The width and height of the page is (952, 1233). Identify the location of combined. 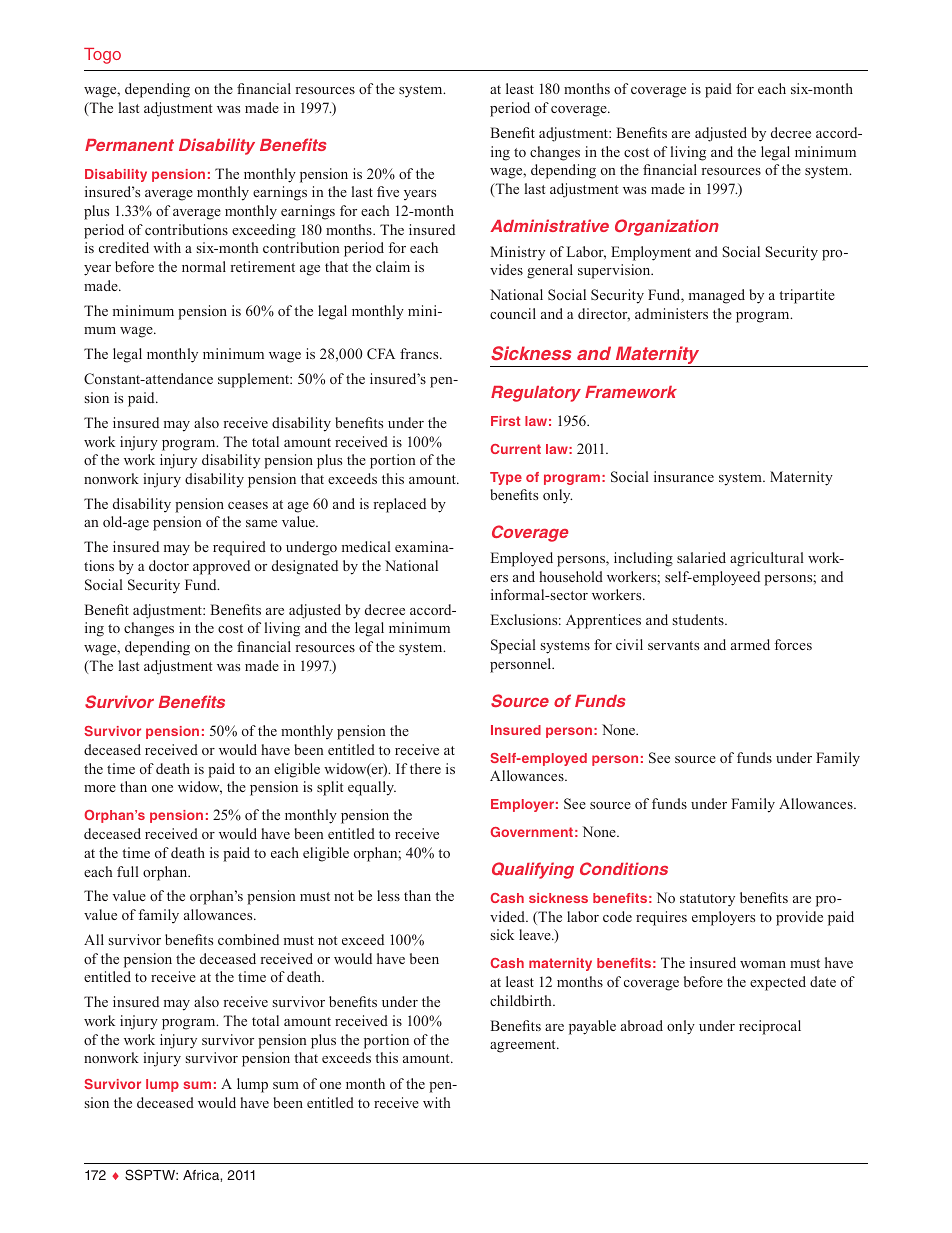
(248, 939).
